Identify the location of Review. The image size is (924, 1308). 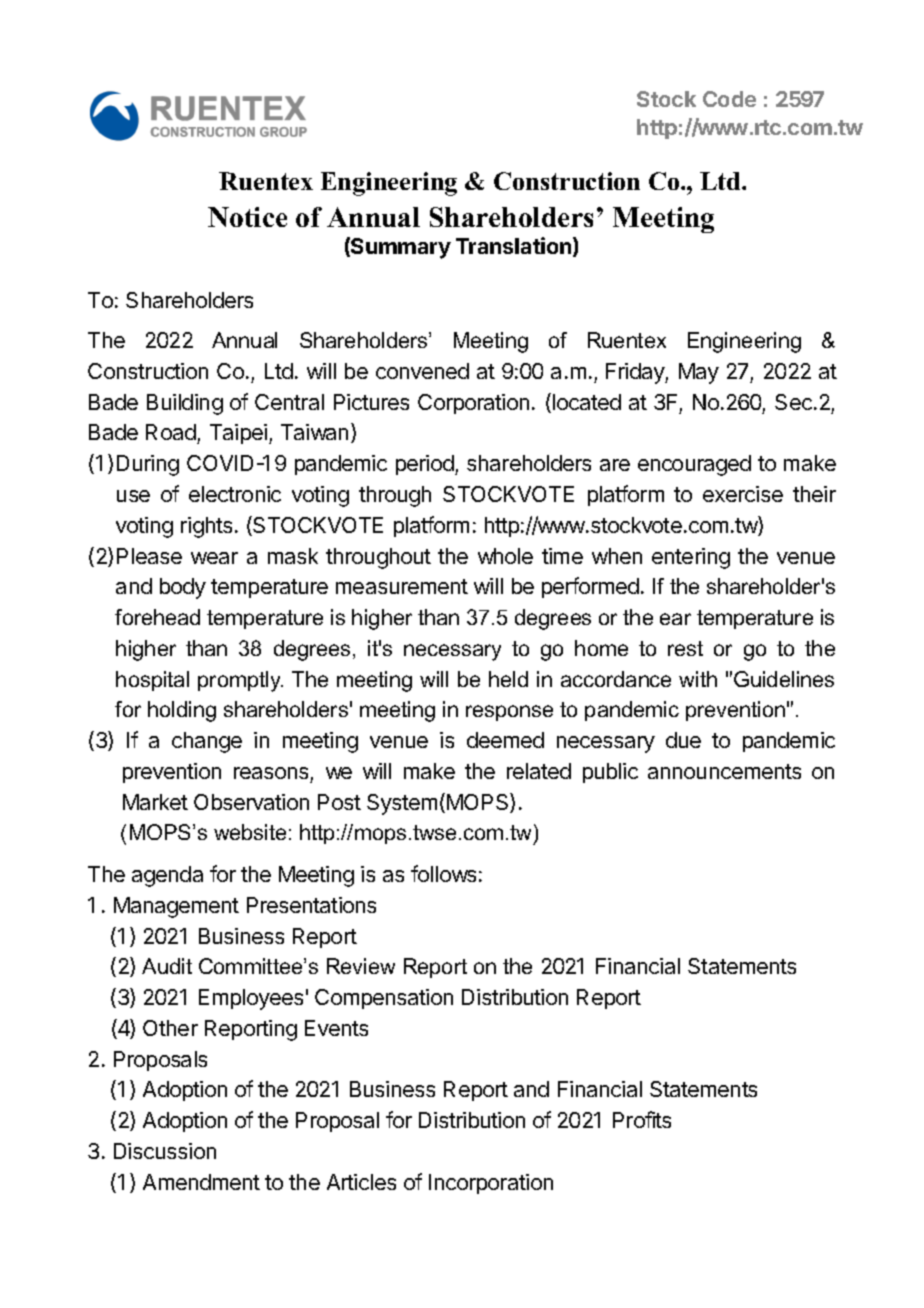
(361, 966).
